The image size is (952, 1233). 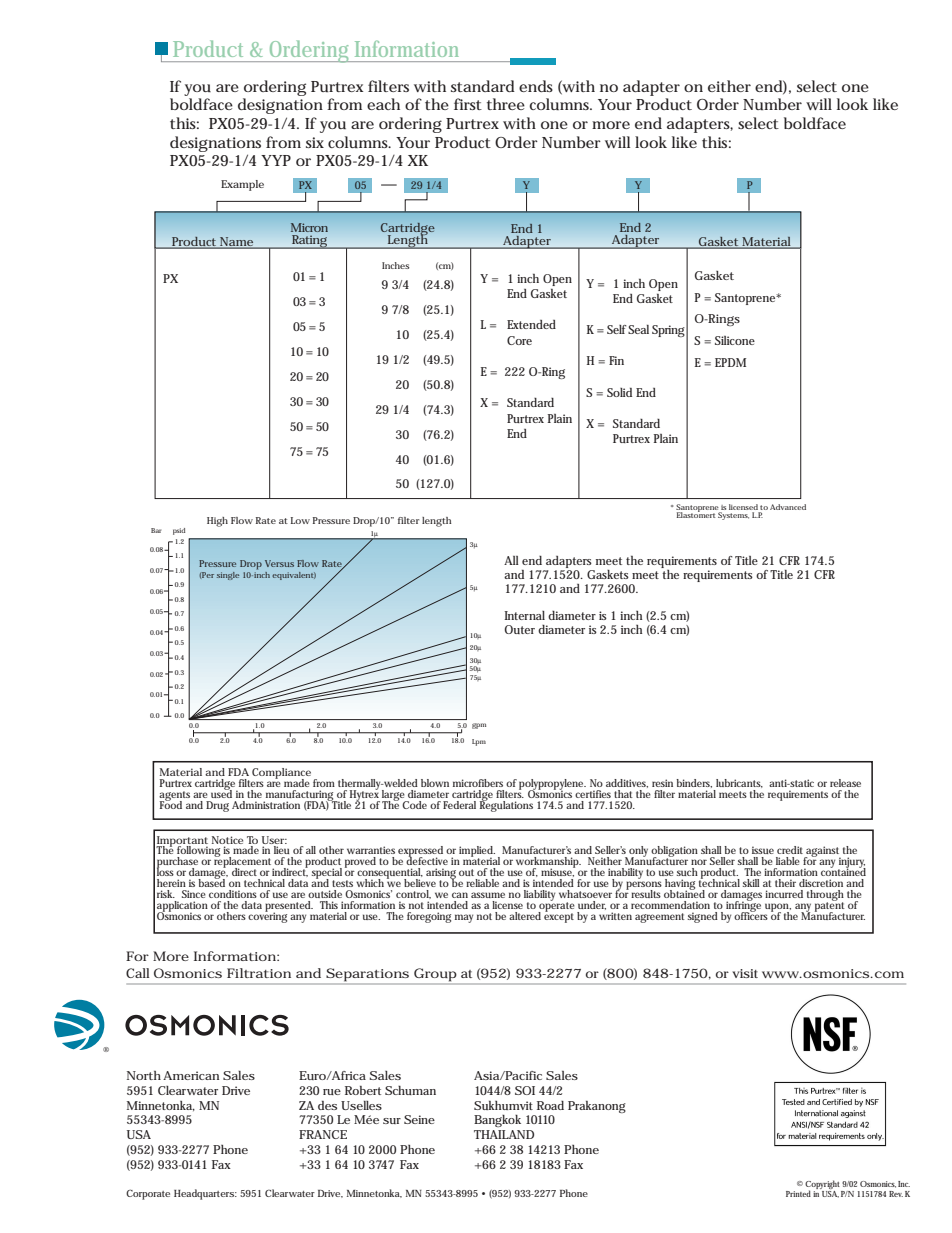 What do you see at coordinates (504, 1134) in the page?
I see `THAILAND` at bounding box center [504, 1134].
